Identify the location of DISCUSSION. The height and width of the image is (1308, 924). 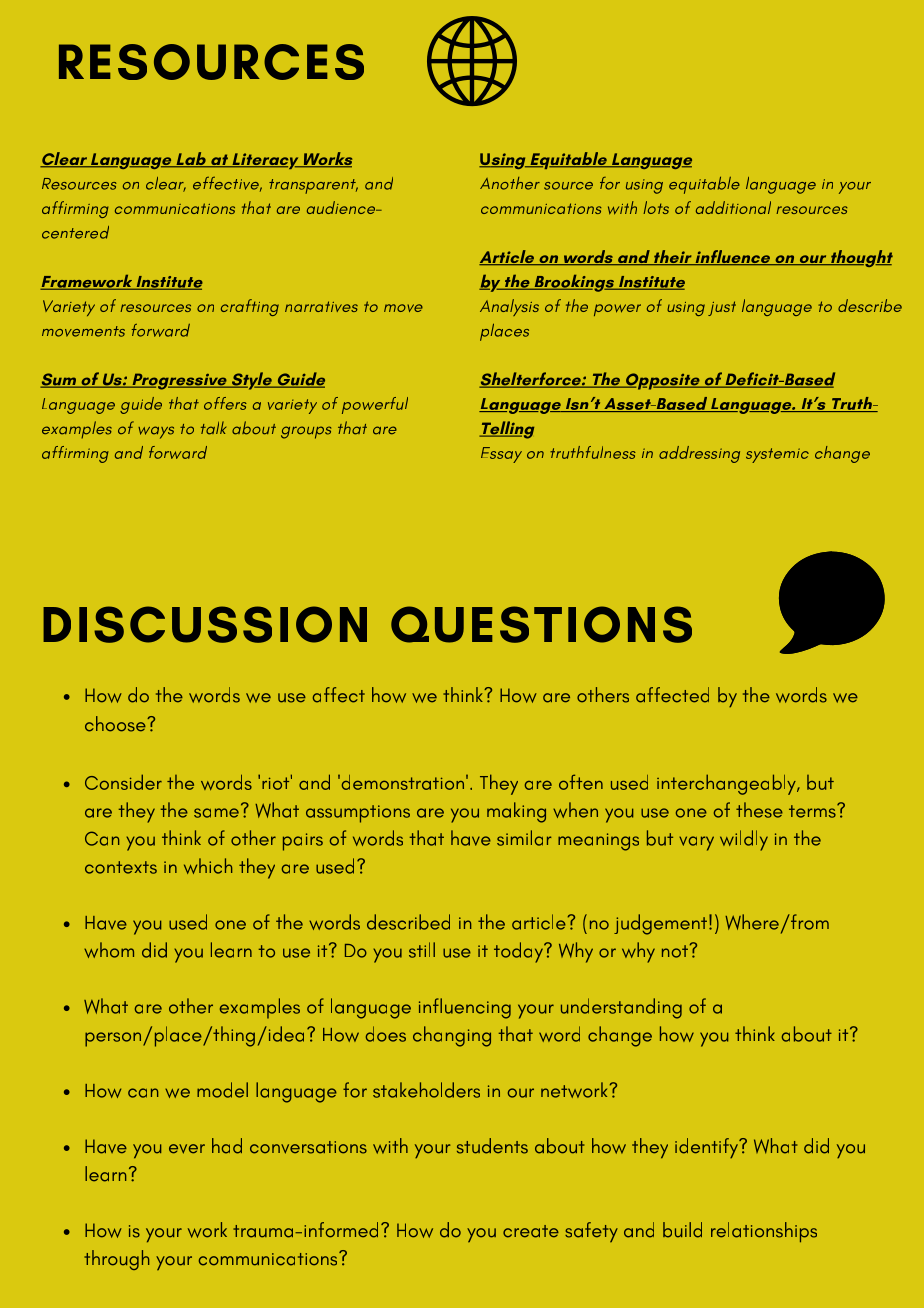
(205, 624).
